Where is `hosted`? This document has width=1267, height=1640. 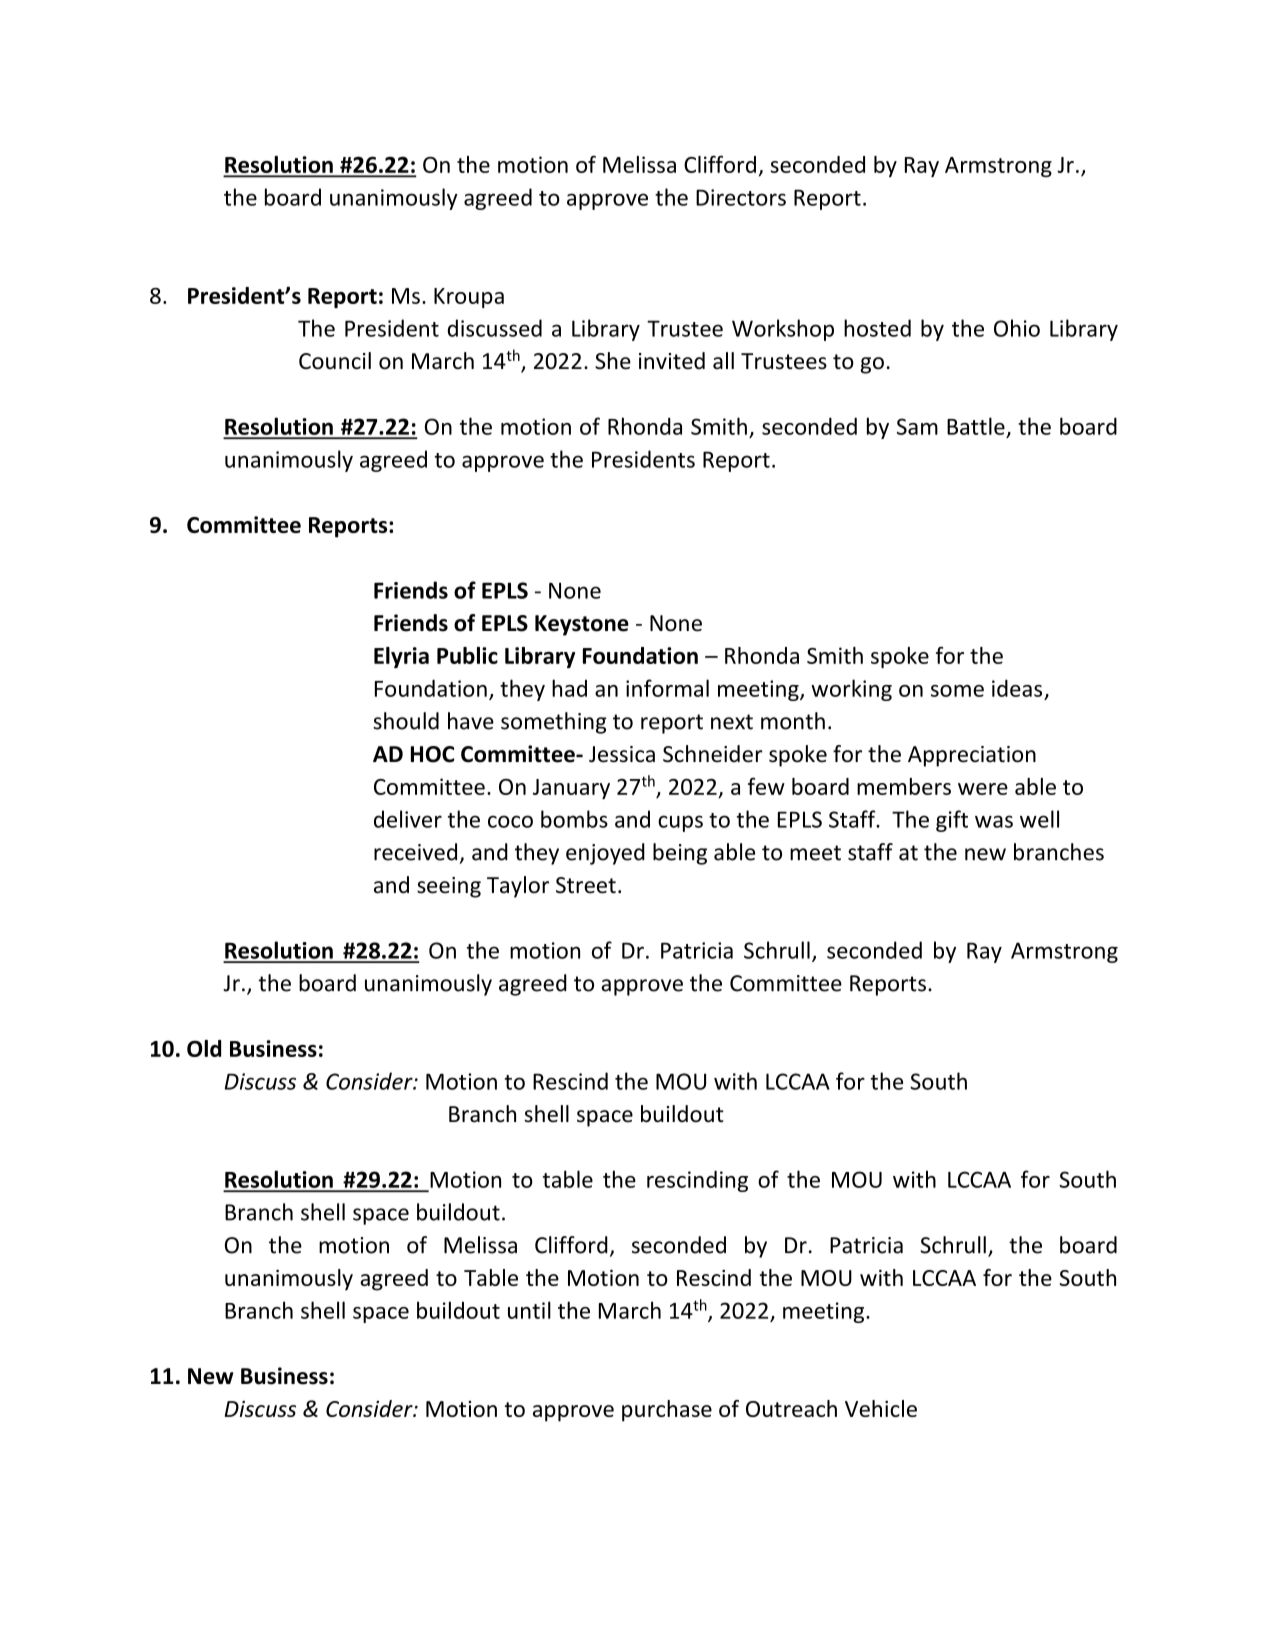 hosted is located at coordinates (877, 328).
